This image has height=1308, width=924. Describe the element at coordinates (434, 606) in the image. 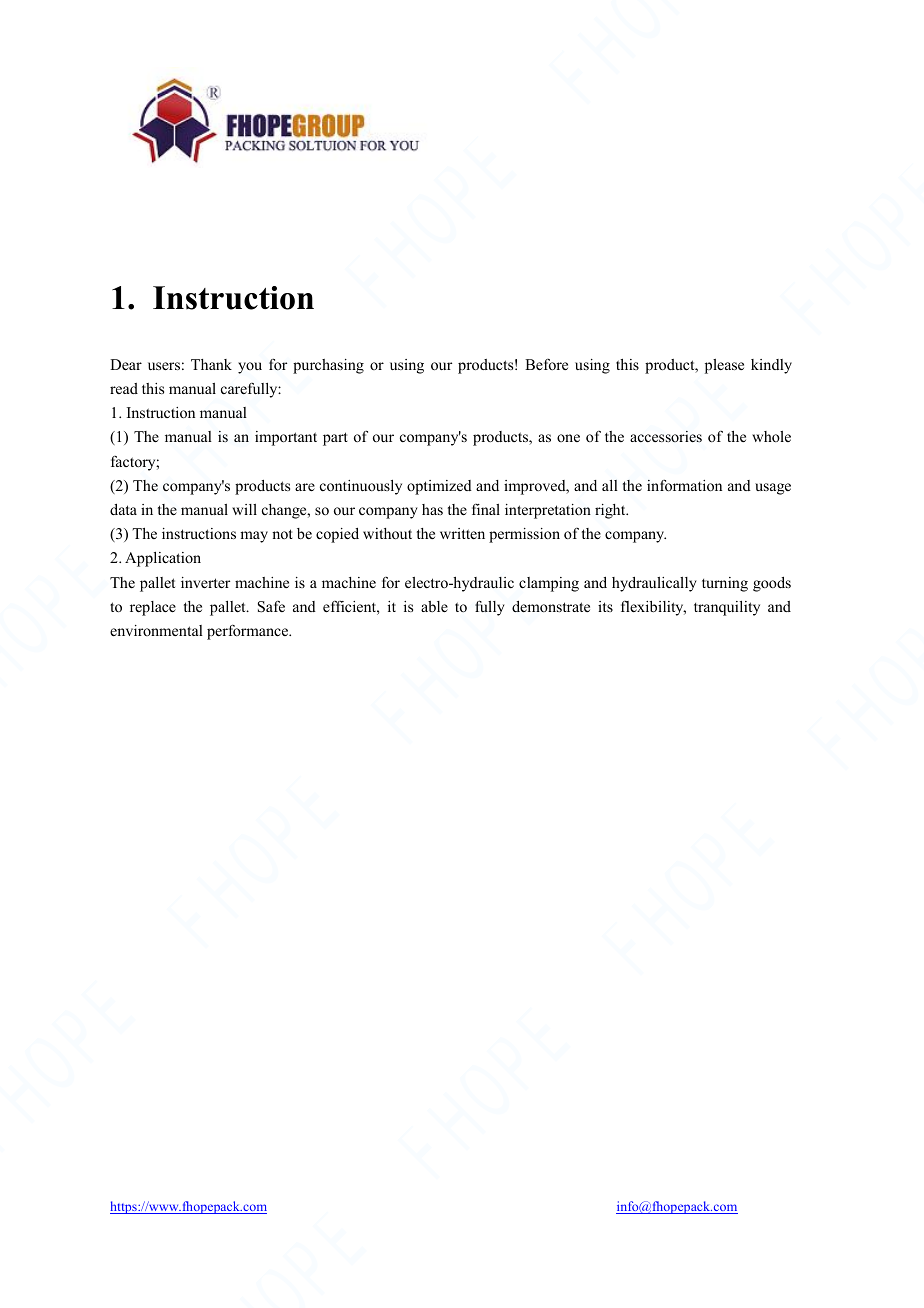

I see `able` at that location.
